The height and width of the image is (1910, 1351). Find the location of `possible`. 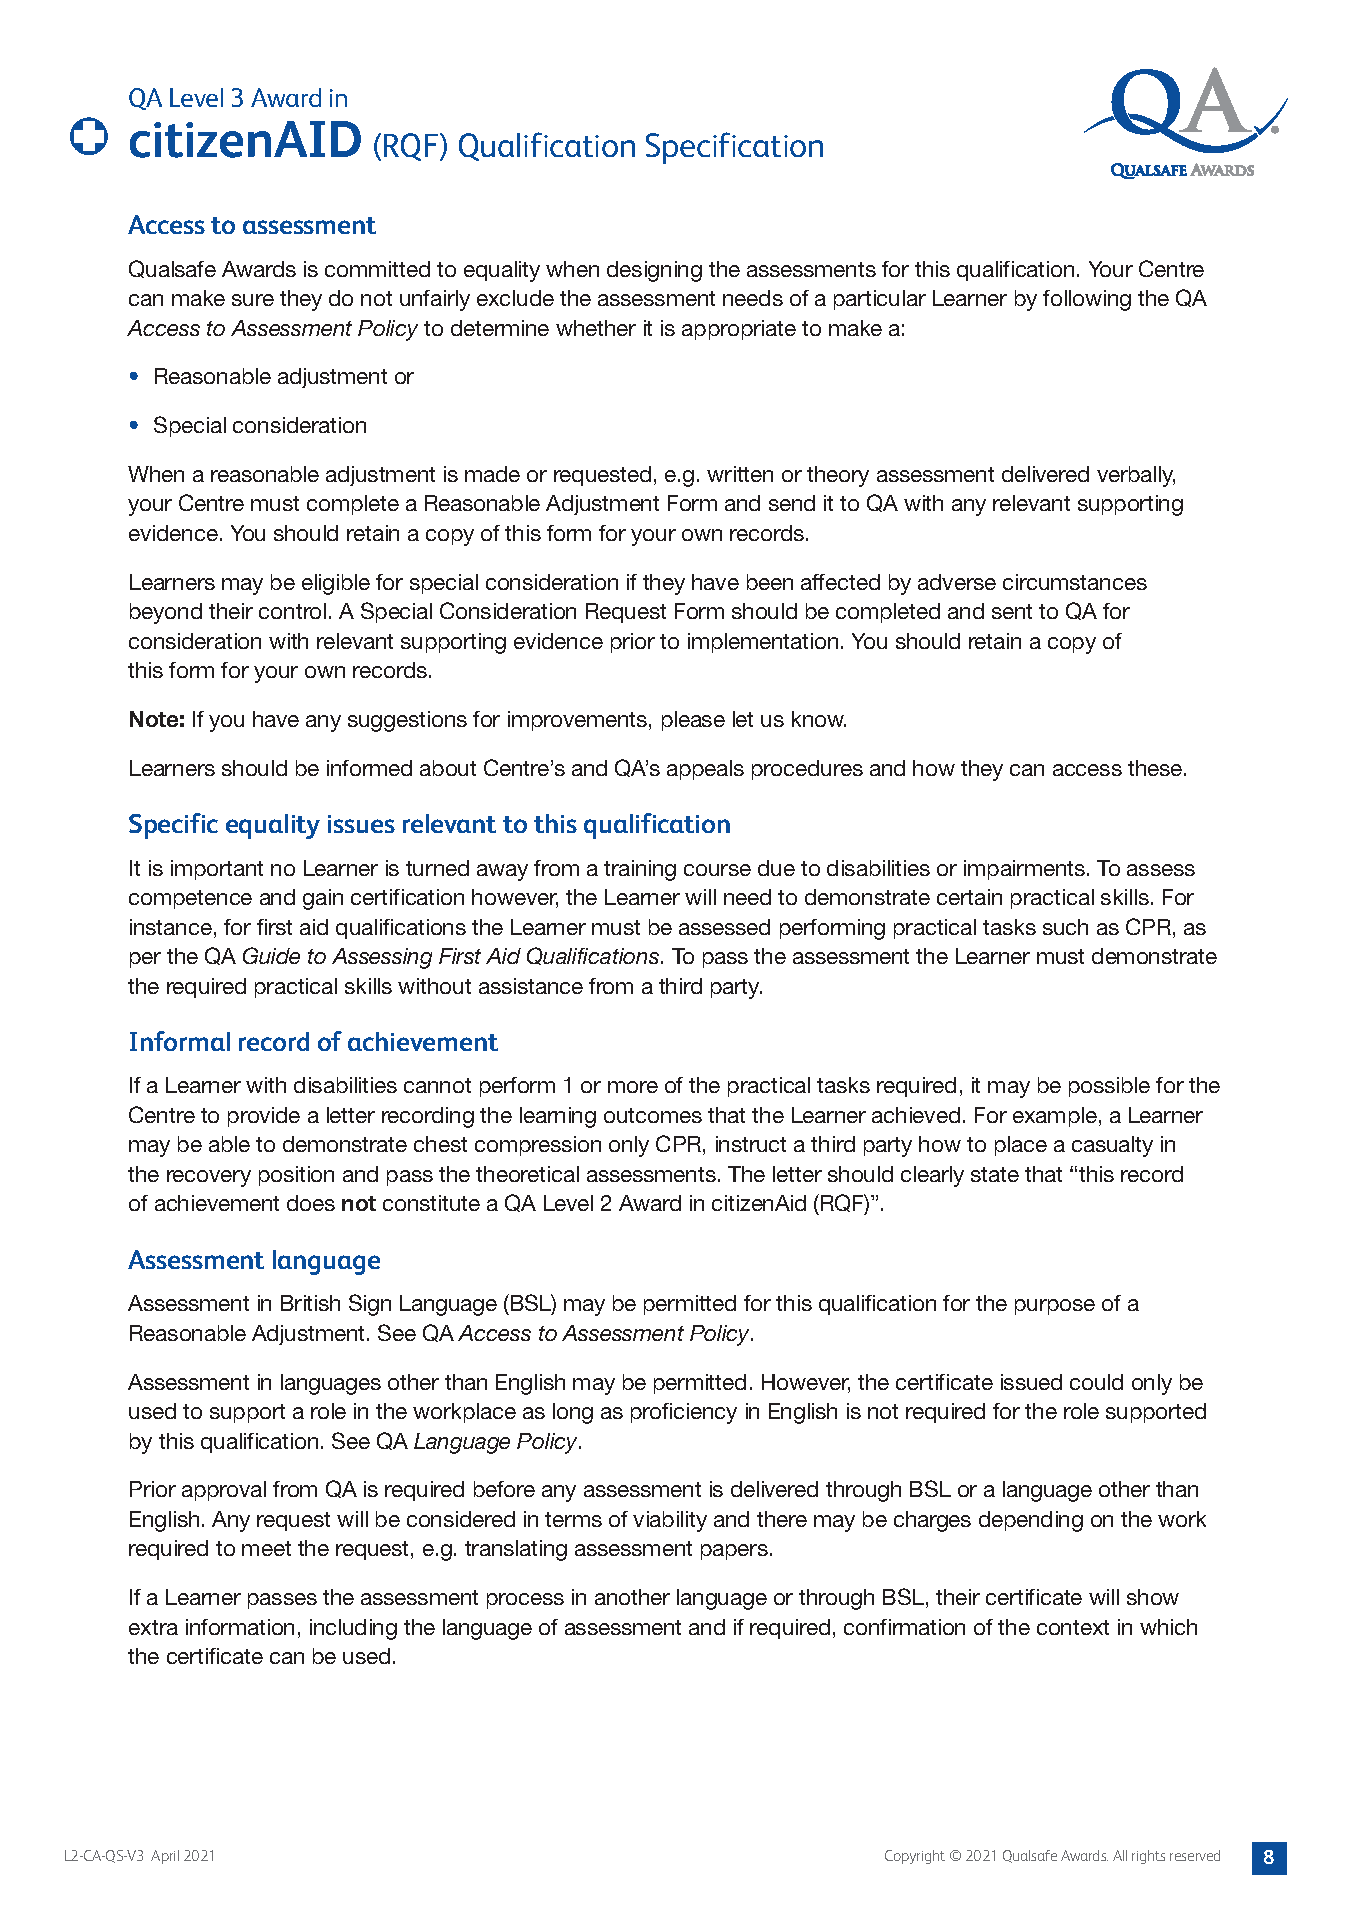

possible is located at coordinates (1109, 1087).
